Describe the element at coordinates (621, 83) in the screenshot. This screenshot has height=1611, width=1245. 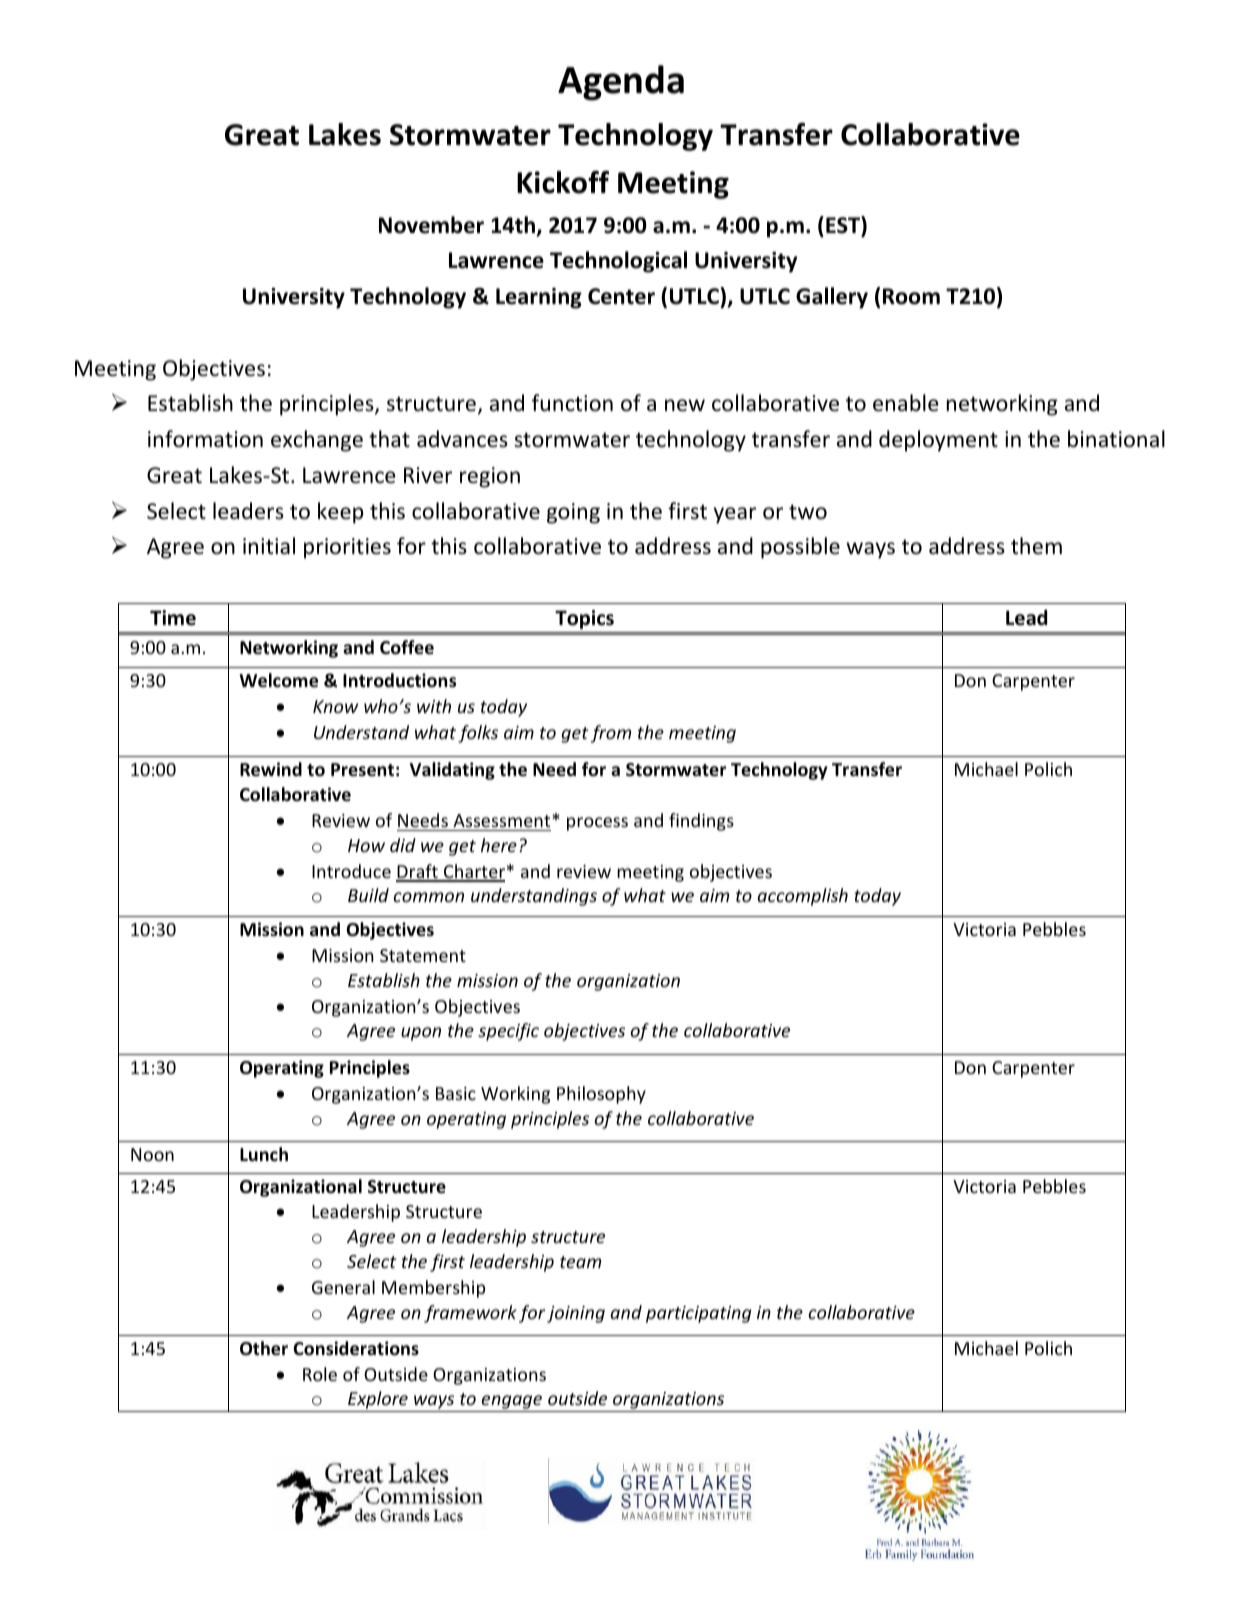
I see `Agenda` at that location.
